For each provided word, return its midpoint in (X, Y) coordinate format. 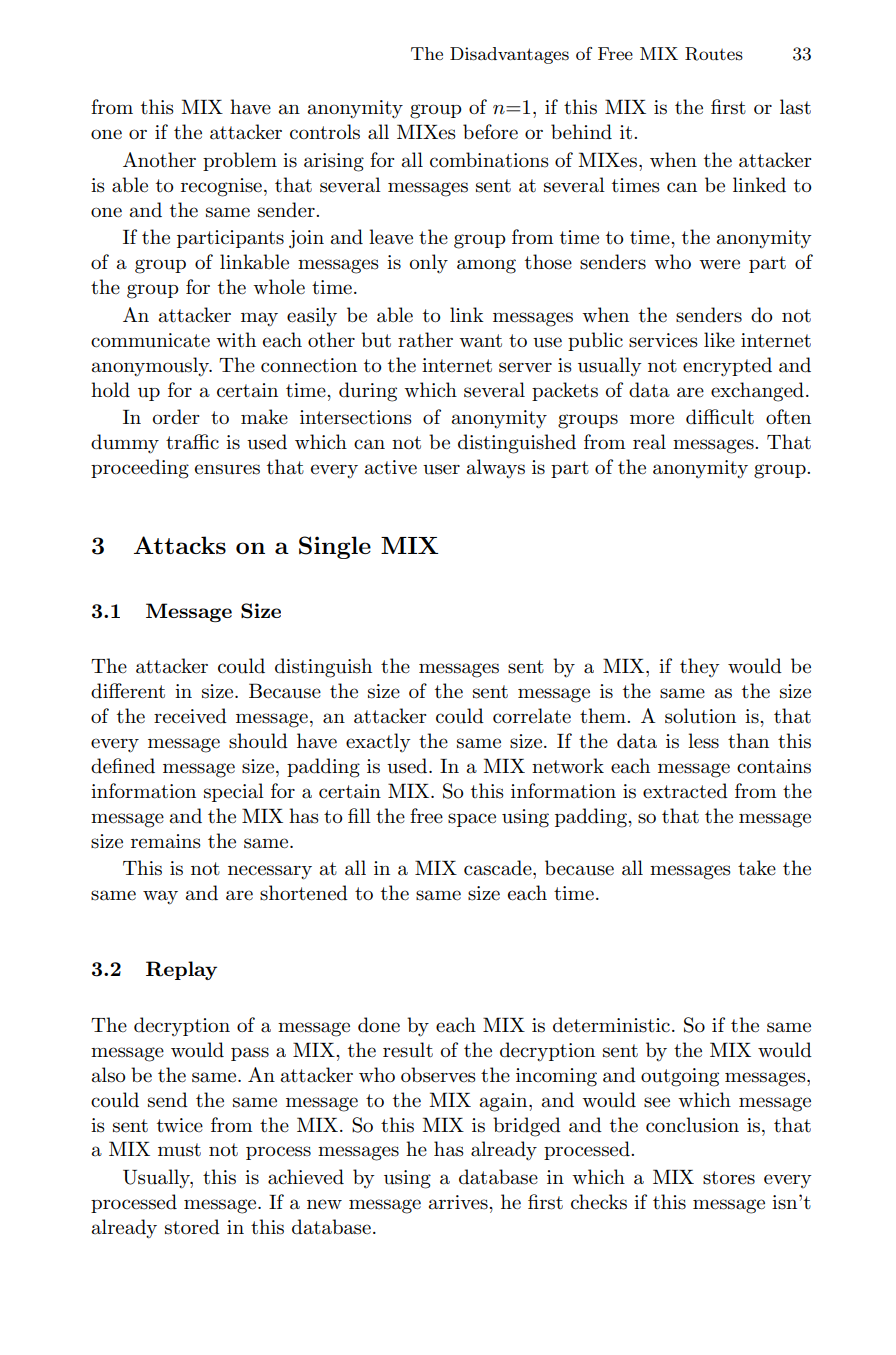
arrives (459, 1202)
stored (192, 1227)
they (700, 667)
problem (240, 161)
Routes (714, 54)
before (490, 132)
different (128, 691)
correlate (532, 716)
